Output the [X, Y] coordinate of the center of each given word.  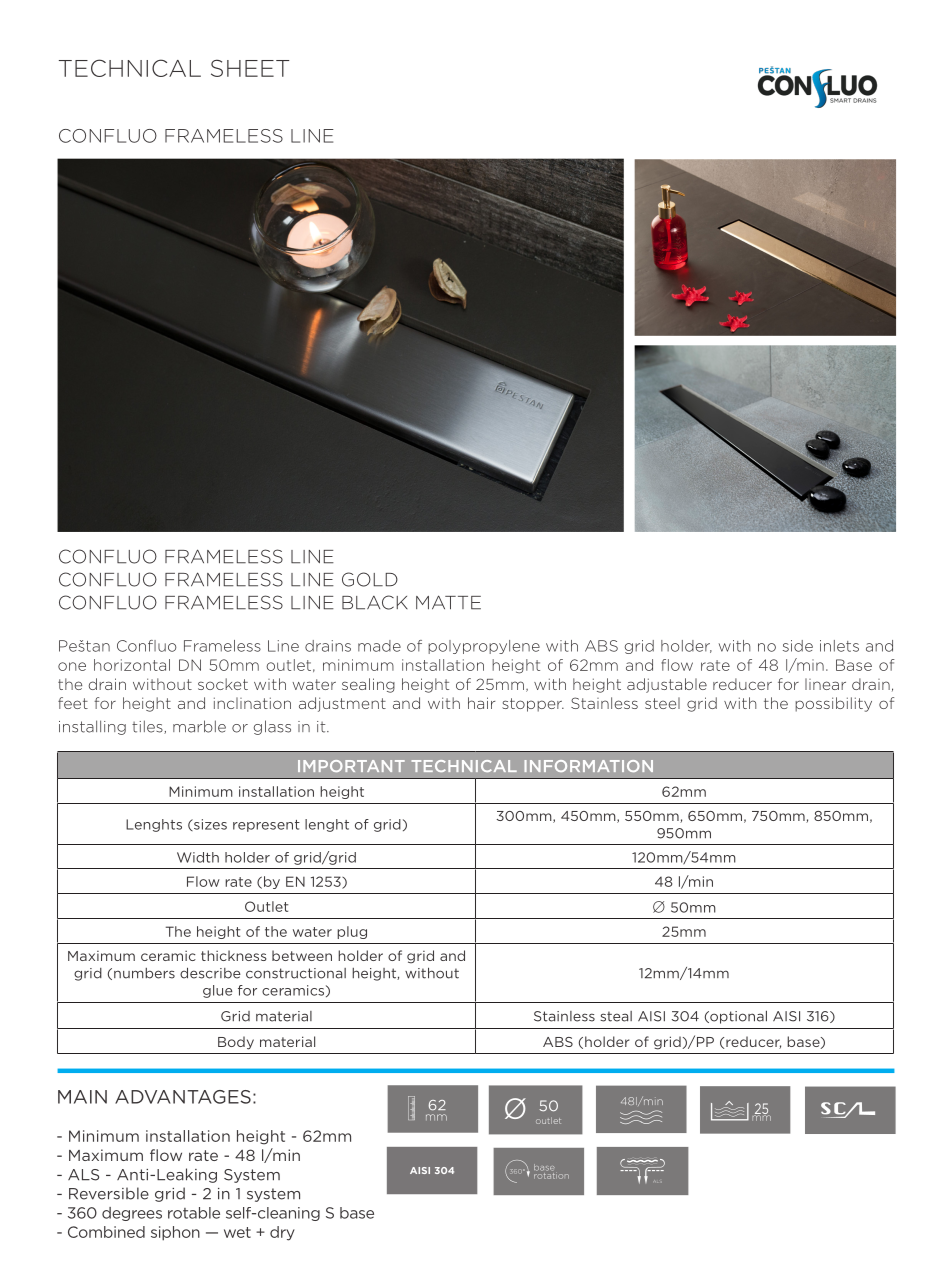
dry [282, 1233]
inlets [839, 646]
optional [737, 1017]
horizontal [132, 665]
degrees [132, 1214]
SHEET [250, 68]
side [798, 646]
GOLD [370, 579]
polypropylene [484, 647]
